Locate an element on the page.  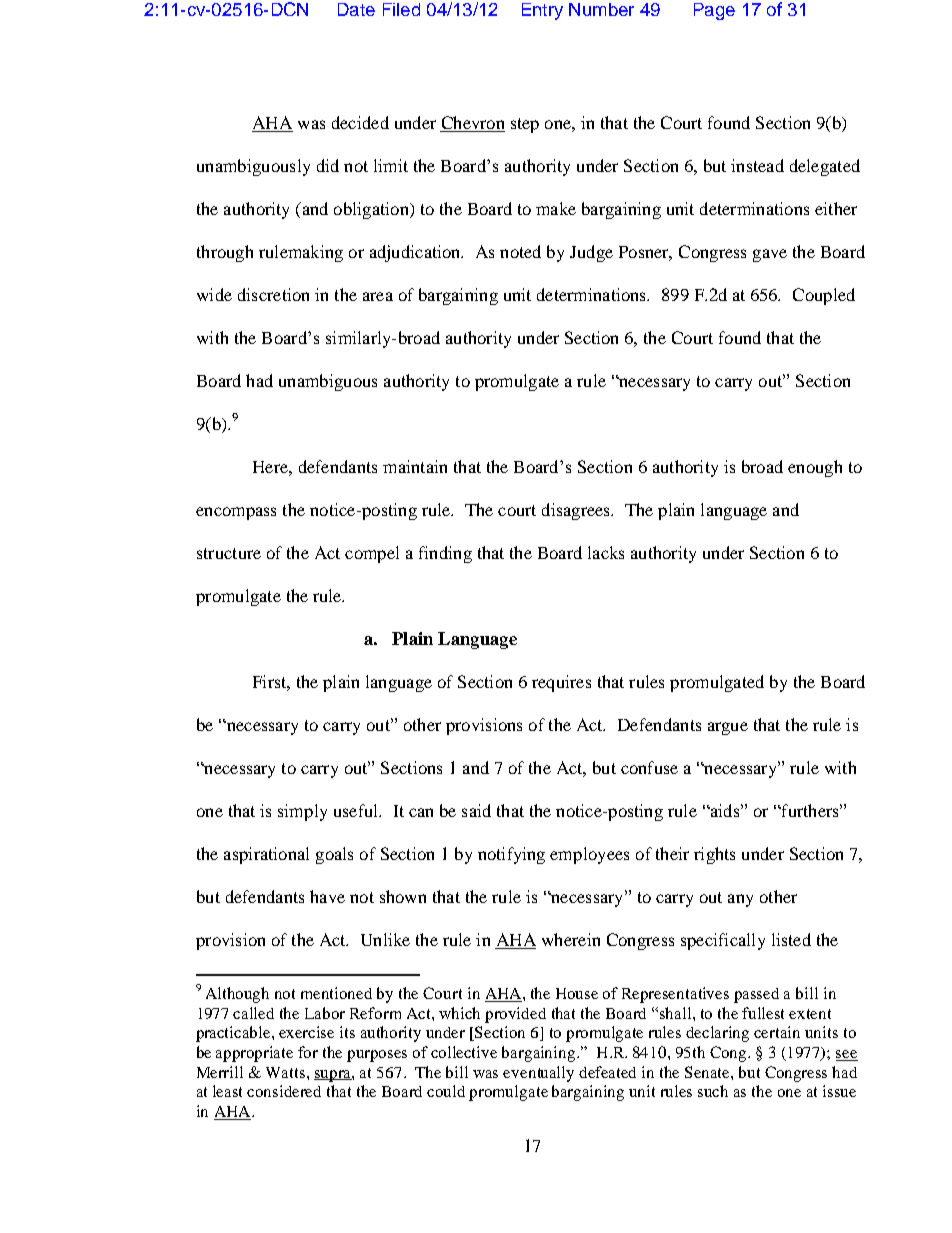
enough is located at coordinates (815, 468).
